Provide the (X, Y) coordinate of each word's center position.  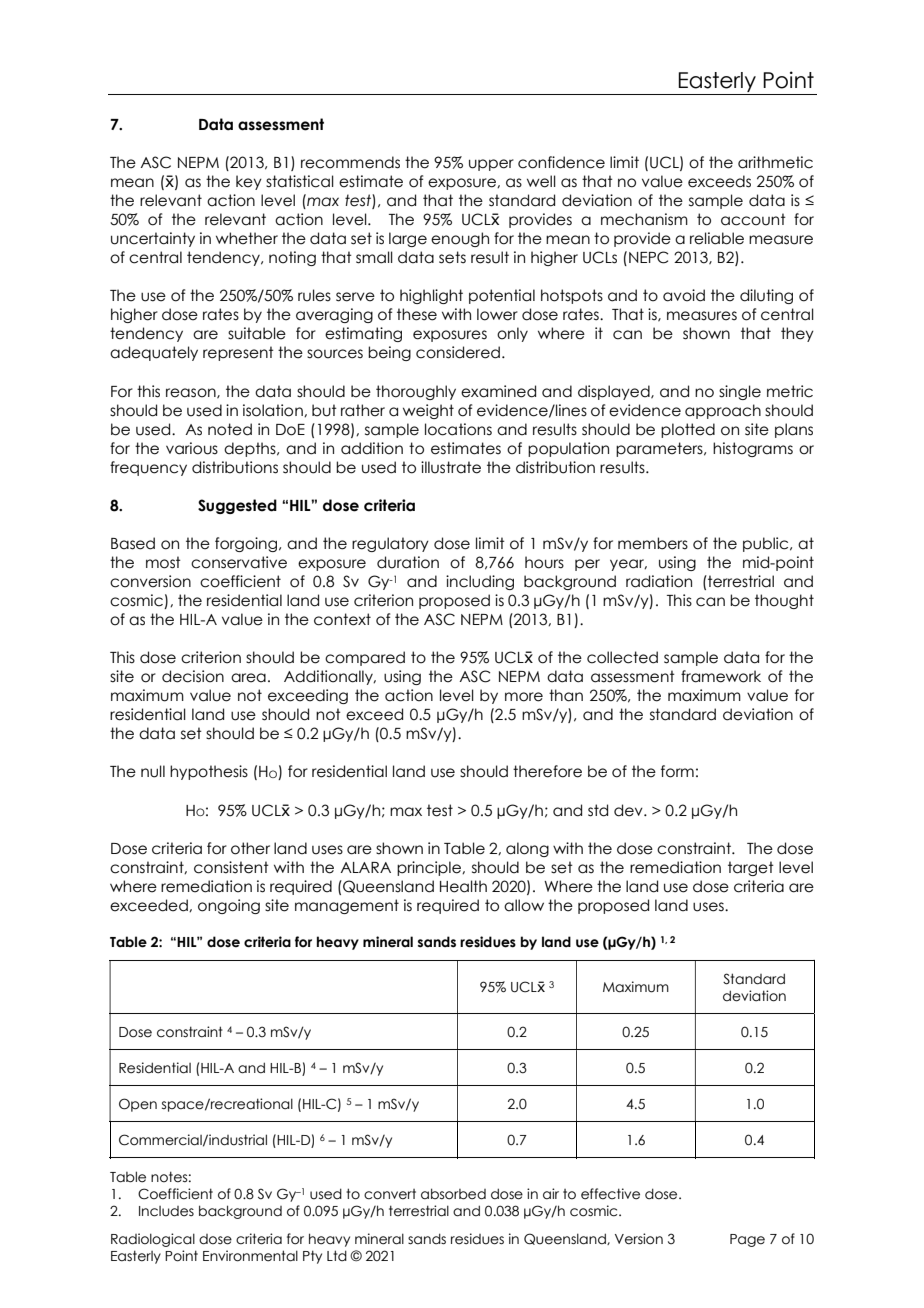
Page (747, 1240)
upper (491, 165)
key (249, 182)
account (753, 219)
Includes (166, 1211)
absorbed (453, 1194)
